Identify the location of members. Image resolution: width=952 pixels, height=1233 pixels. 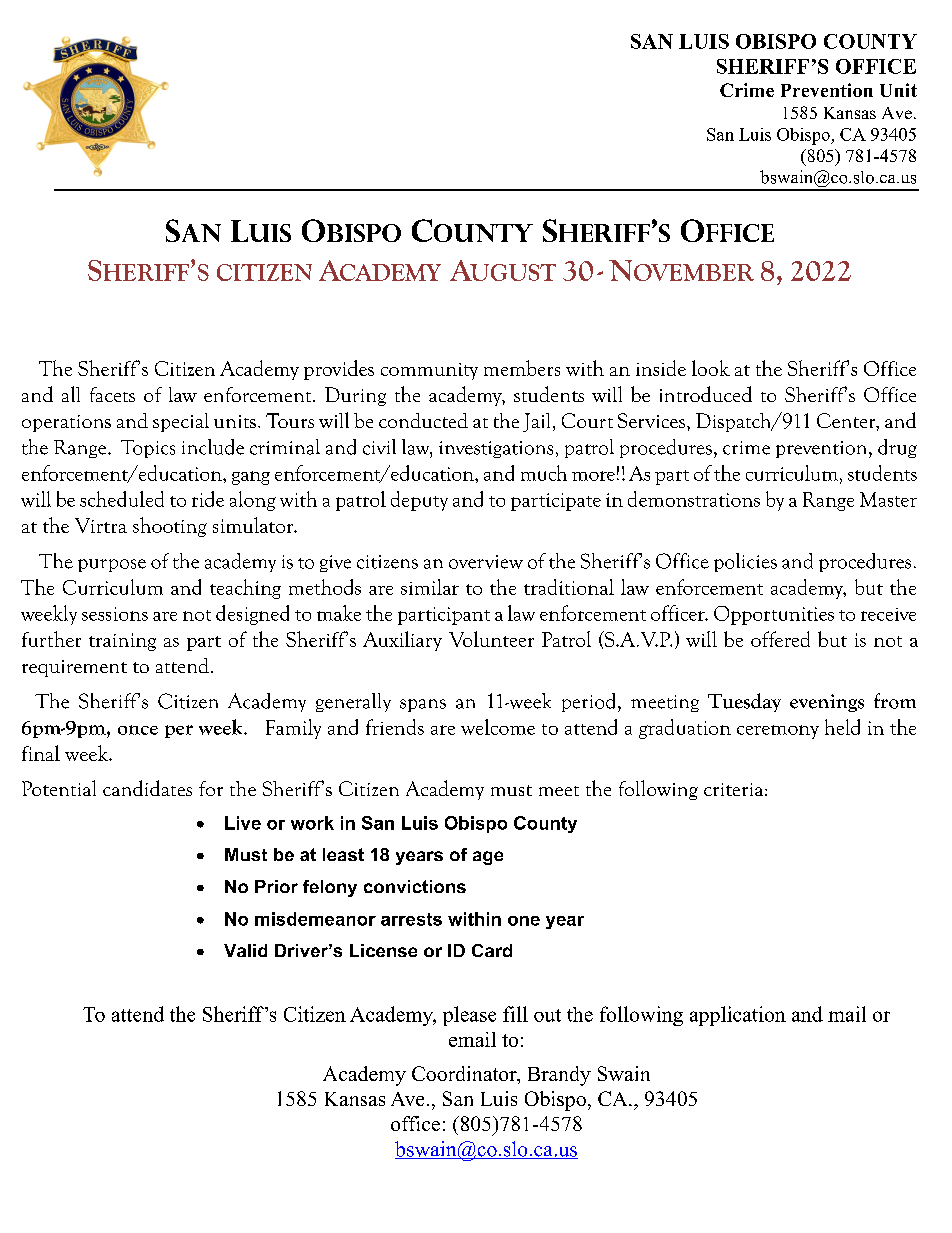
(522, 368).
